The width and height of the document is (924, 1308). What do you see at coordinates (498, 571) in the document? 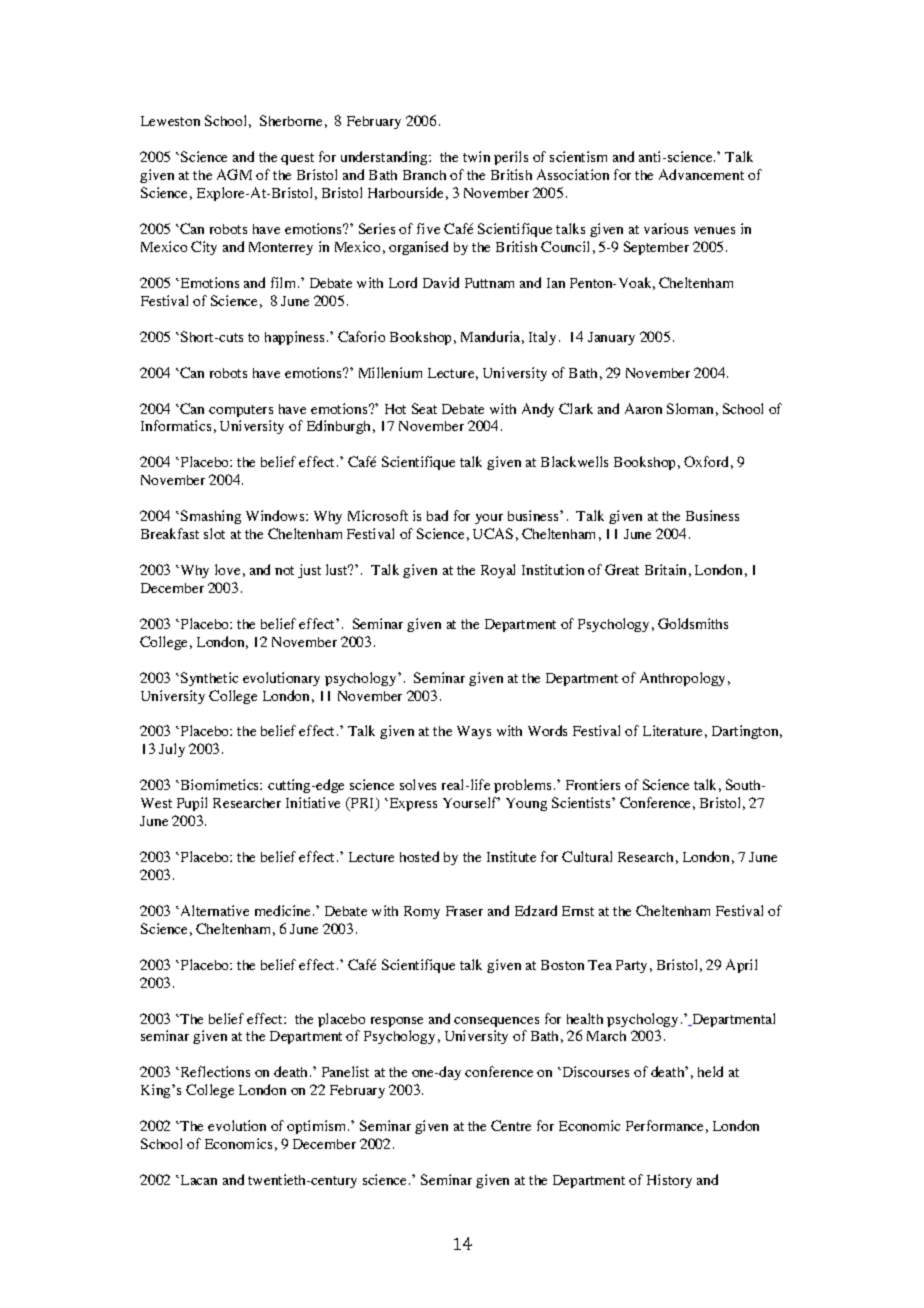
I see `Royal` at bounding box center [498, 571].
